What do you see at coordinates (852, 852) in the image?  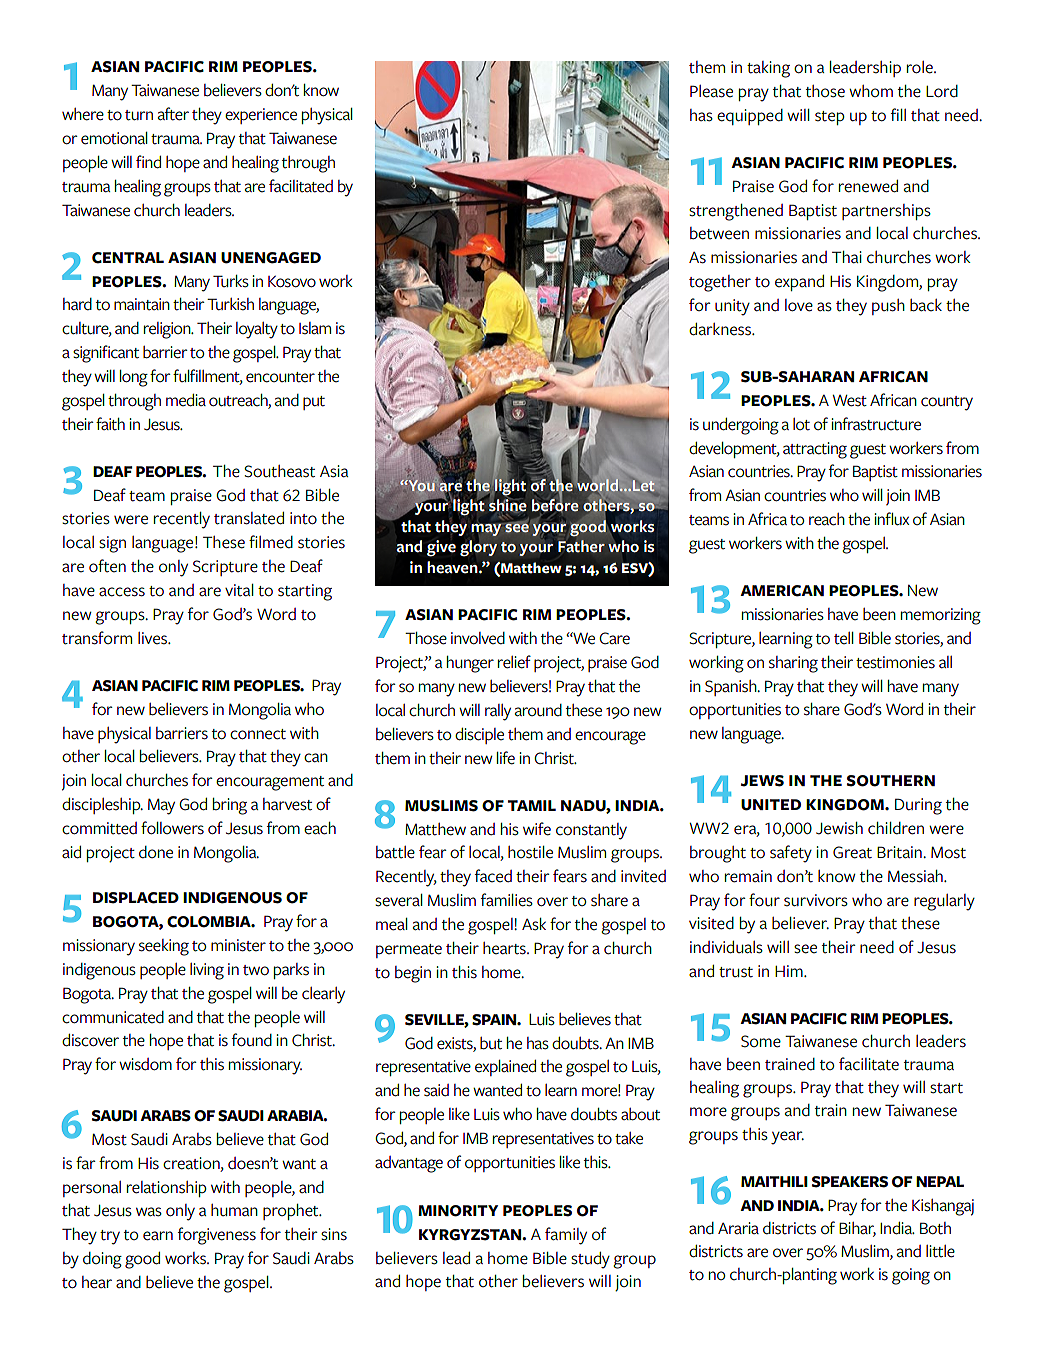 I see `Great` at bounding box center [852, 852].
